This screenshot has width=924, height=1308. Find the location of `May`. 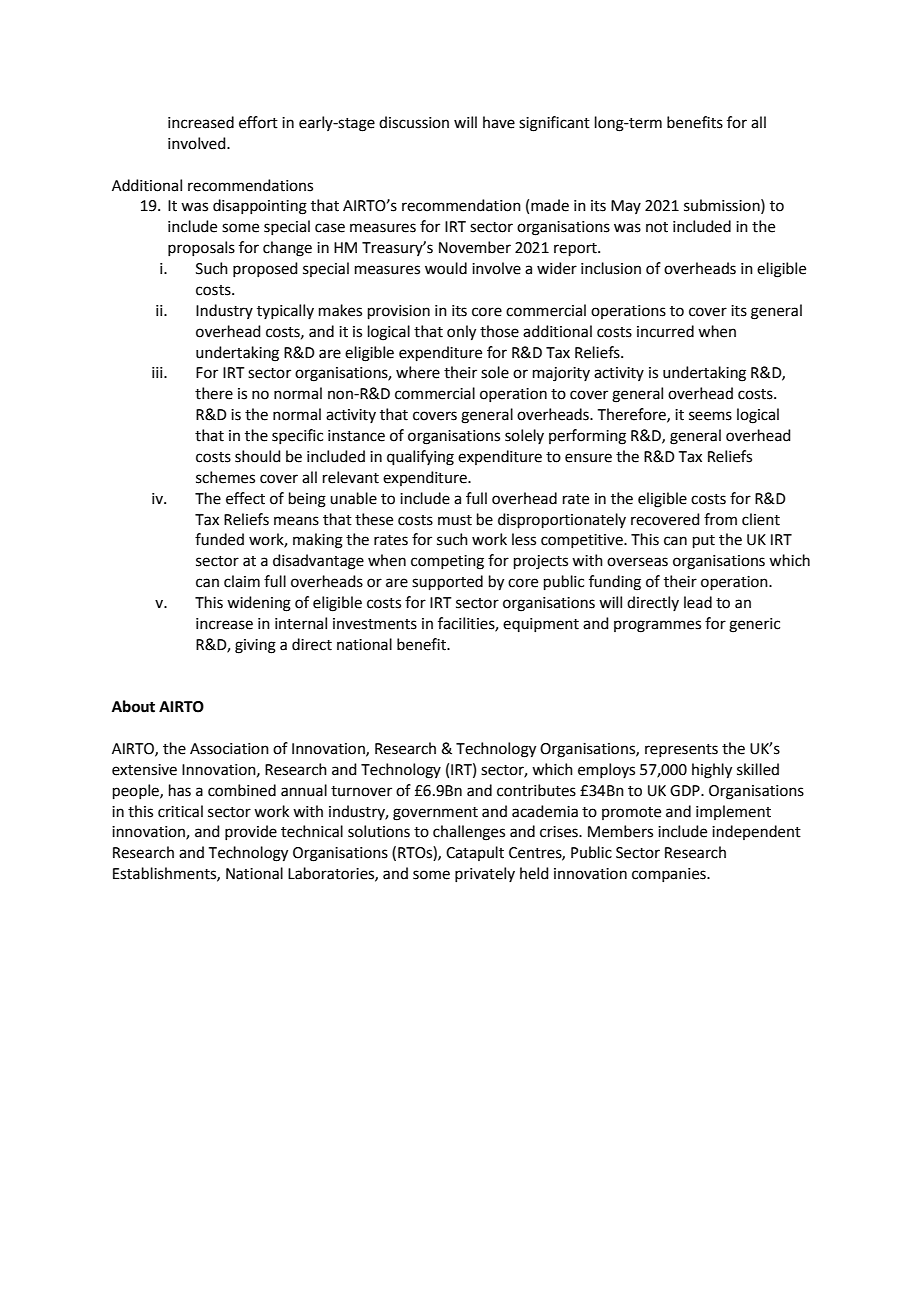

May is located at coordinates (626, 207).
